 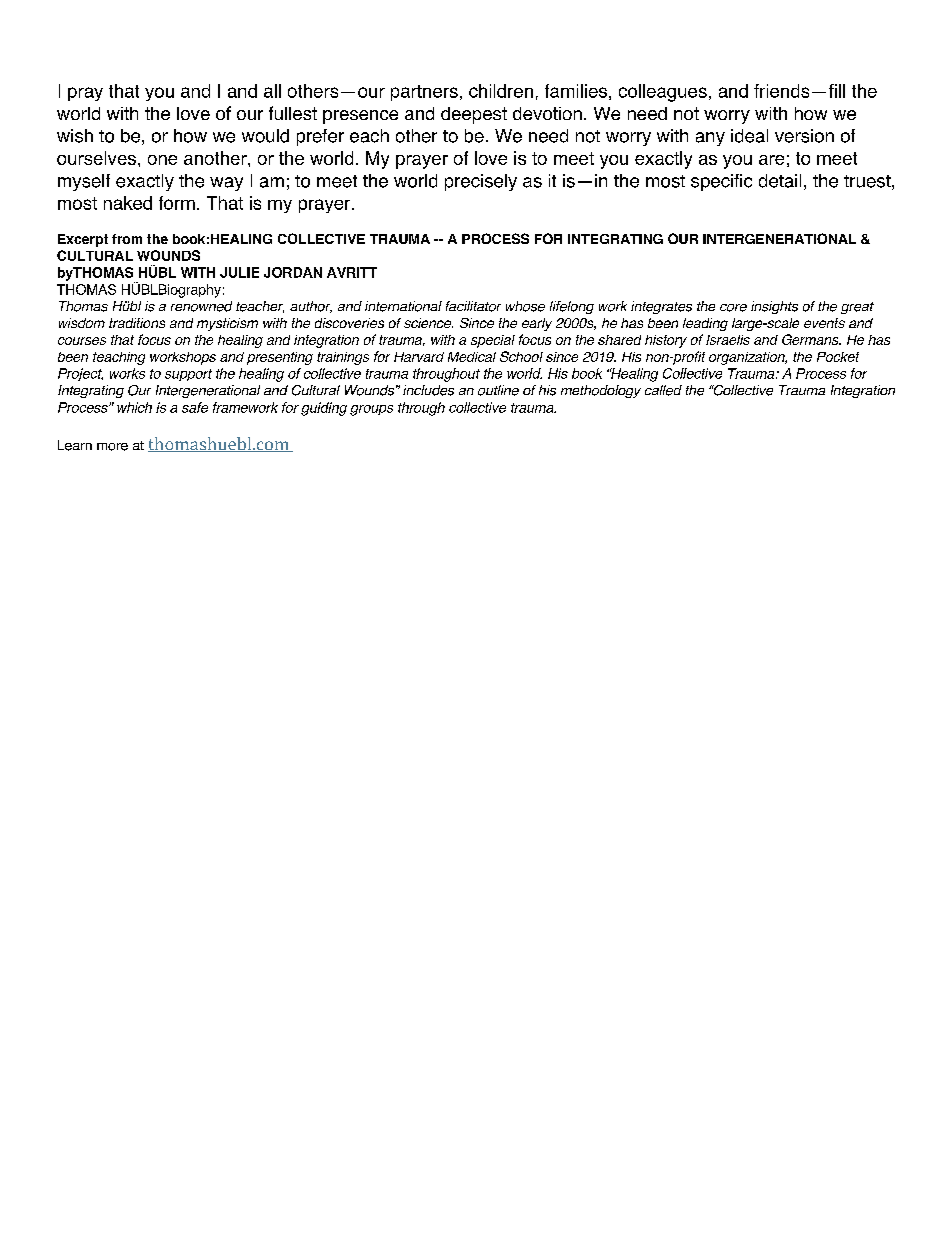 I want to click on groups, so click(x=371, y=410).
